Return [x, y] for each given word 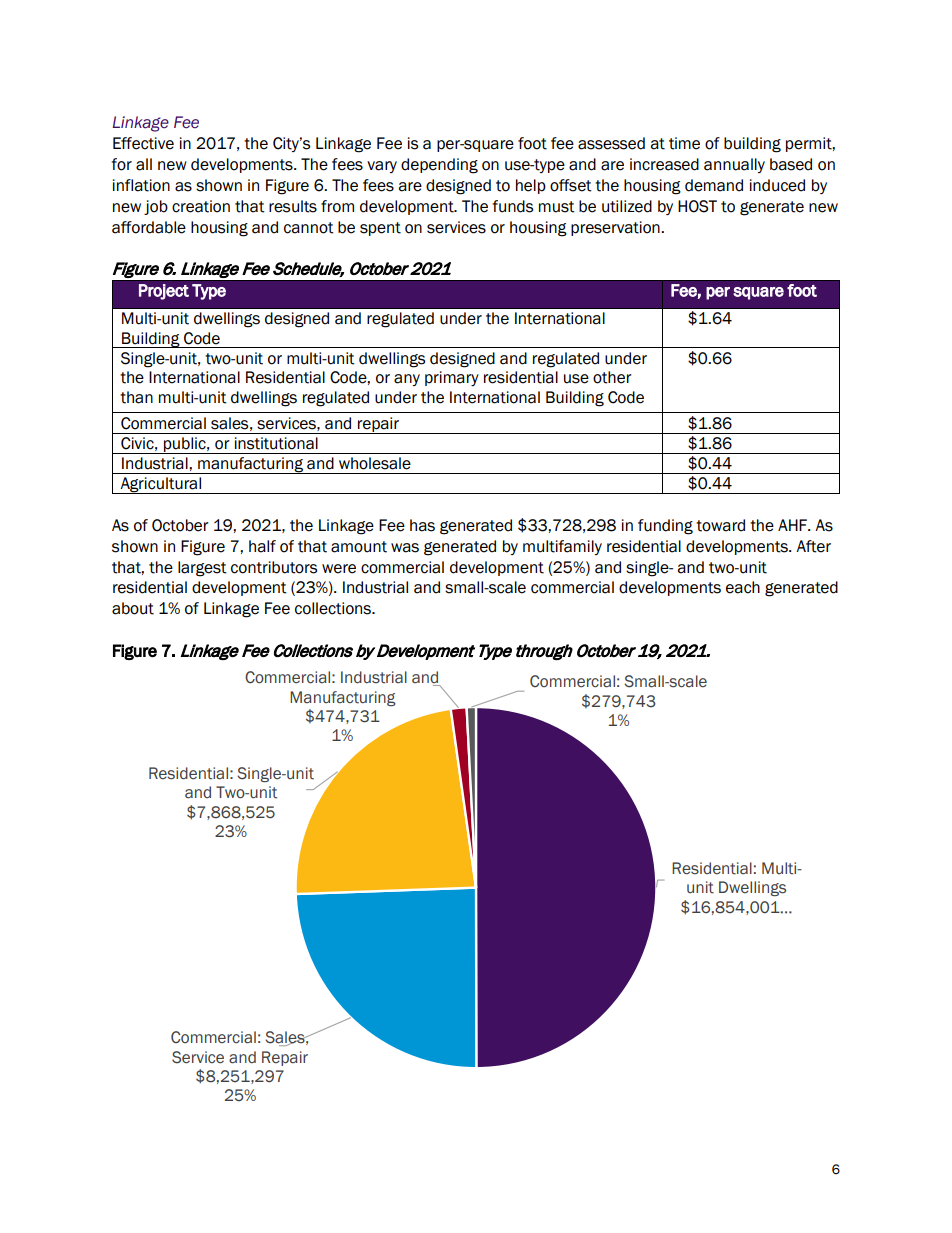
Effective [143, 143]
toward [720, 525]
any [407, 380]
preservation [616, 228]
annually [734, 165]
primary [452, 378]
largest [202, 569]
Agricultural [161, 485]
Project [164, 292]
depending [439, 166]
